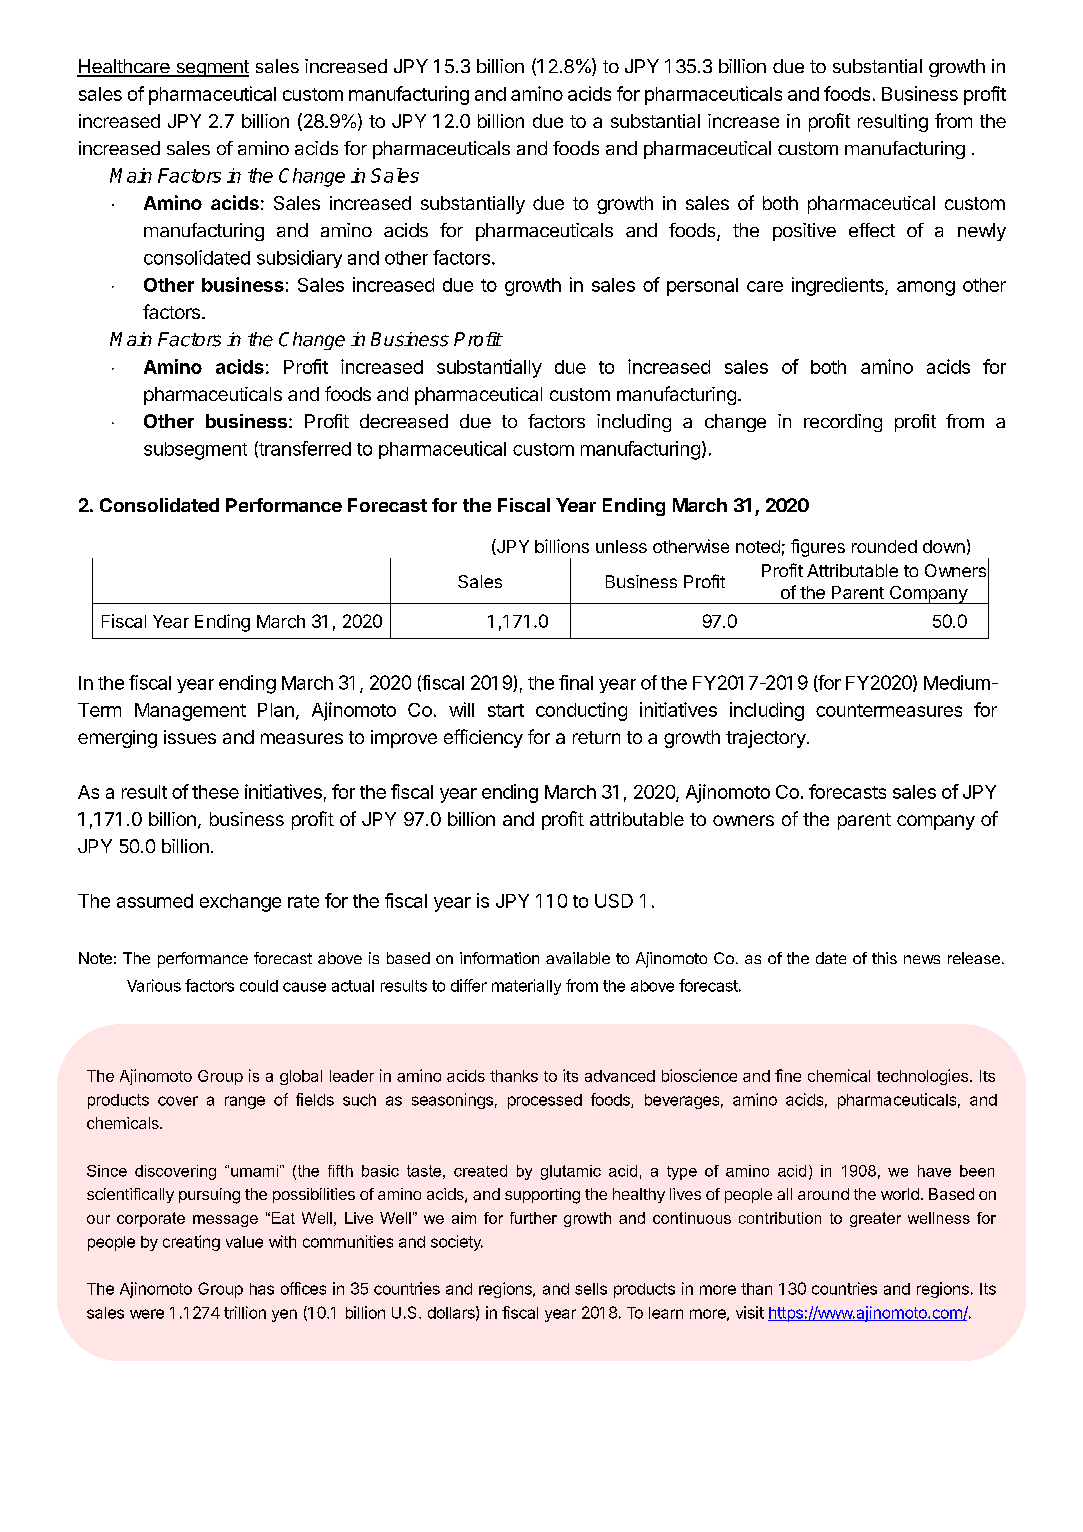 The width and height of the image is (1083, 1532). What do you see at coordinates (591, 1289) in the image?
I see `sells` at bounding box center [591, 1289].
